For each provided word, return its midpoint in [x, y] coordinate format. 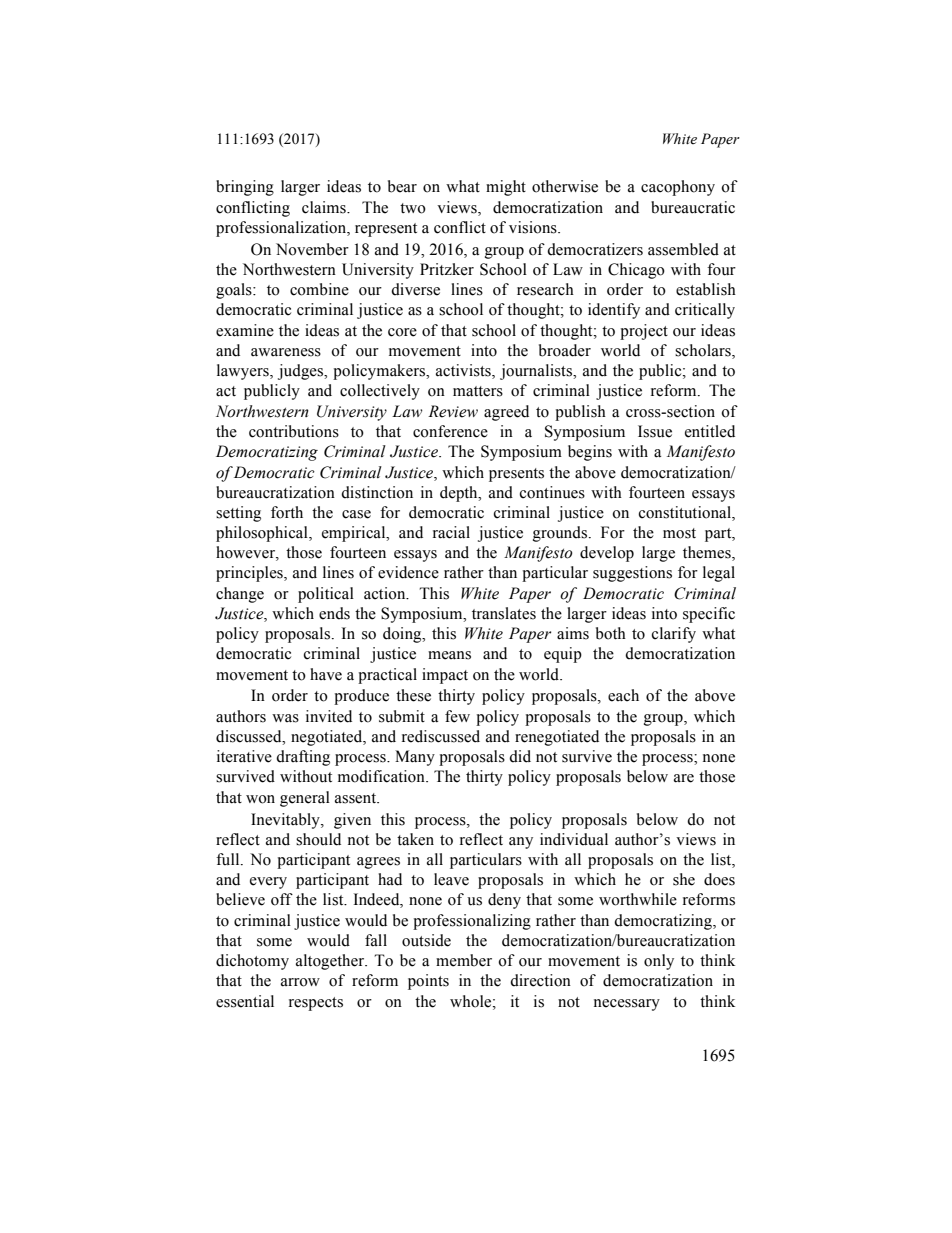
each [623, 695]
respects [316, 1004]
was [285, 718]
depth [460, 494]
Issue [655, 431]
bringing [245, 188]
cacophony [678, 188]
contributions [294, 431]
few [457, 716]
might [506, 188]
